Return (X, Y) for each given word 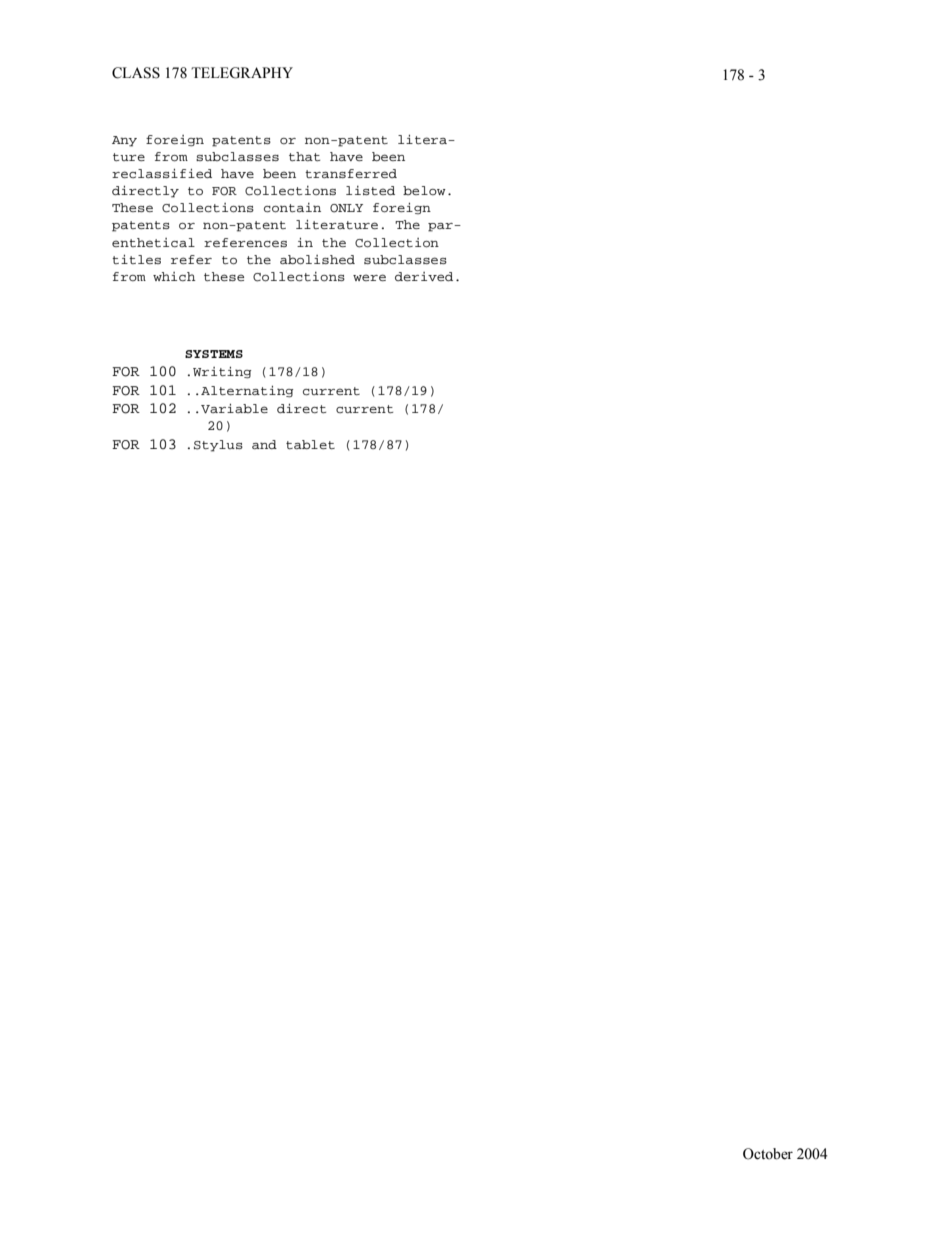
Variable (234, 408)
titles (136, 259)
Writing (222, 373)
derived (424, 276)
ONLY (346, 208)
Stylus (218, 446)
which (174, 276)
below (424, 190)
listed (370, 190)
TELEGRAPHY (242, 73)
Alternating (247, 392)
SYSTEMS (214, 354)
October (768, 1154)
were (369, 277)
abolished (317, 260)
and (264, 444)
